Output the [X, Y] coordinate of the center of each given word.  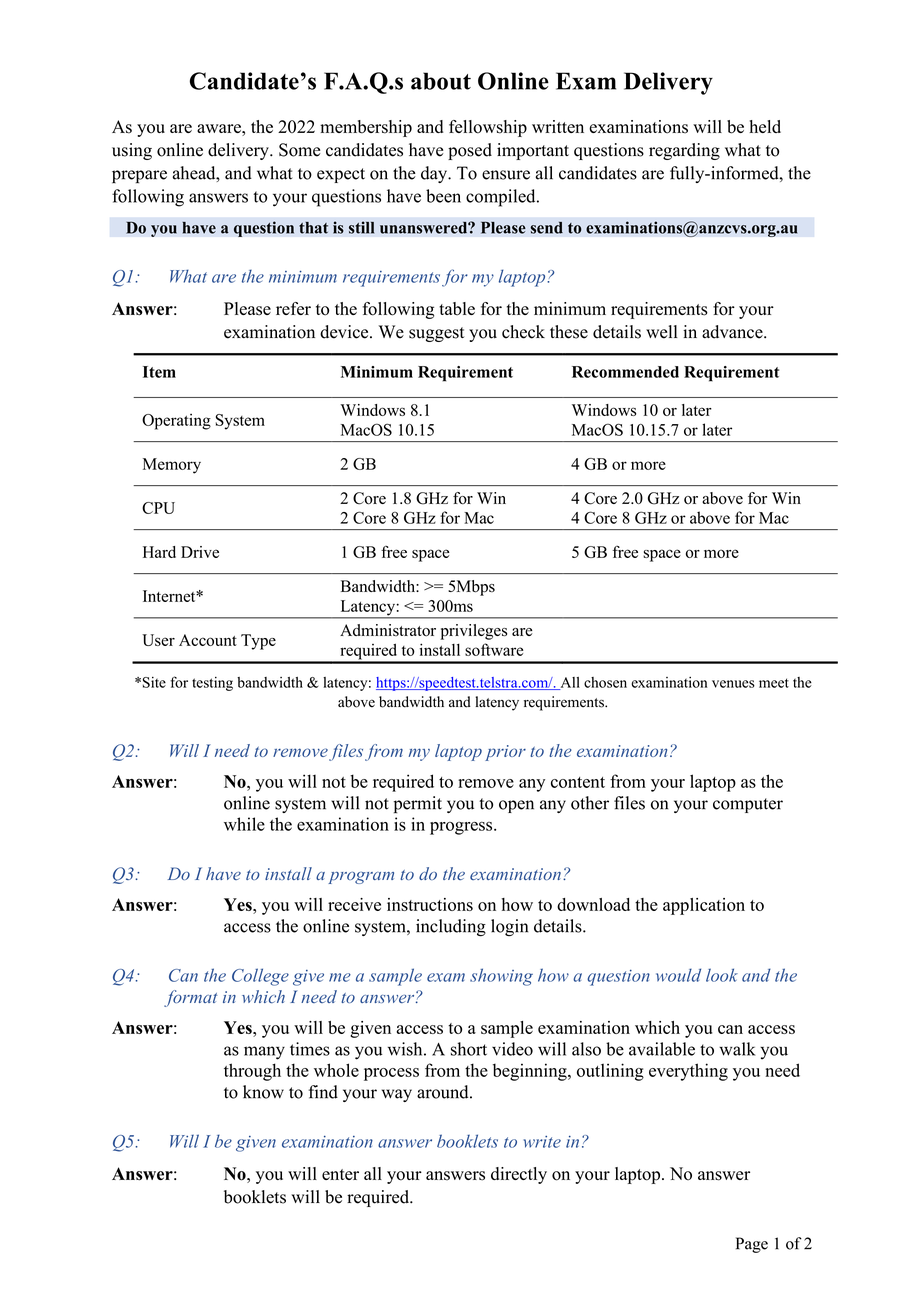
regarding [684, 151]
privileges [474, 632]
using [132, 151]
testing [212, 684]
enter [340, 1174]
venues [733, 684]
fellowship [488, 128]
